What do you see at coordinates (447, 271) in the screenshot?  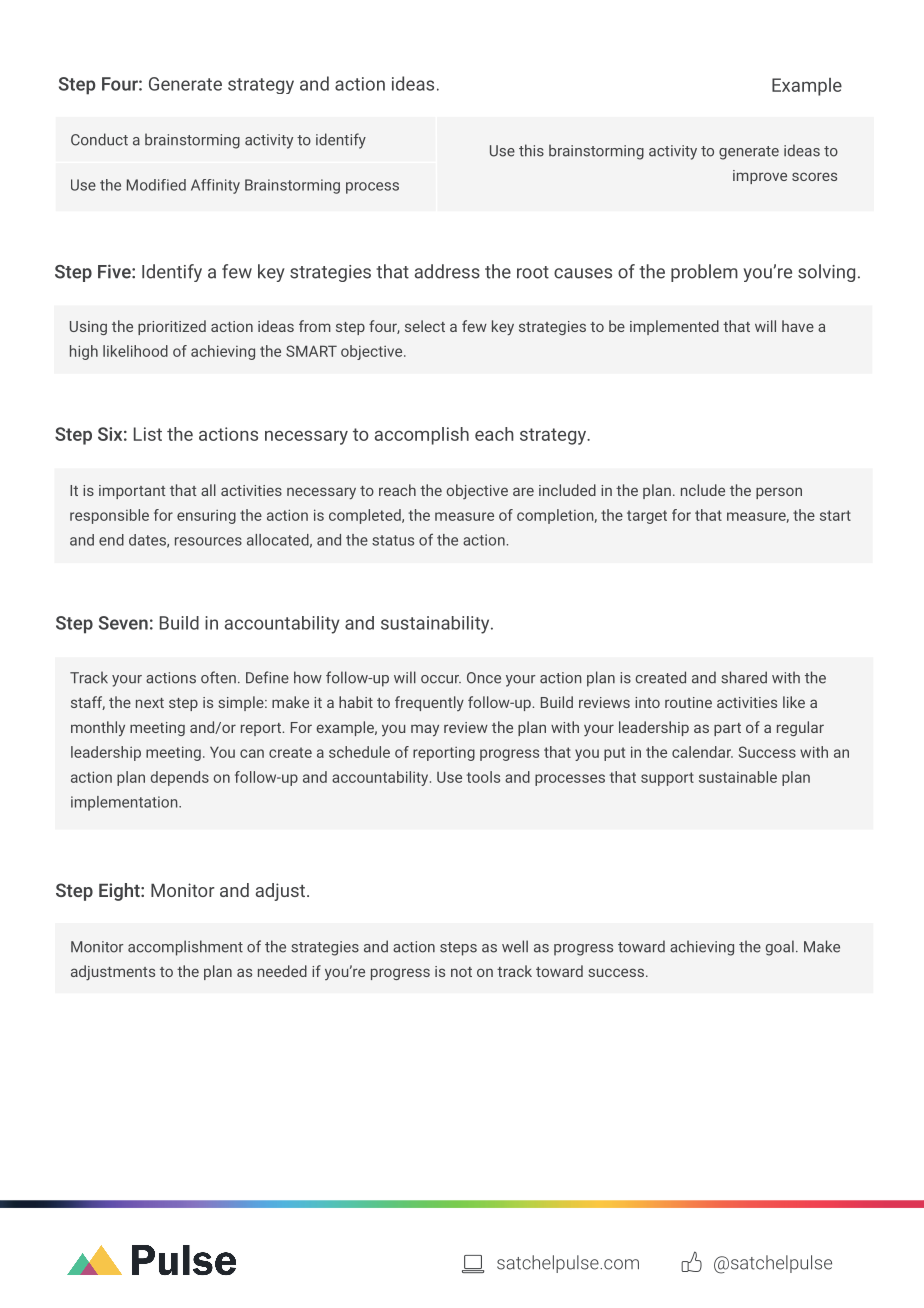 I see `address` at bounding box center [447, 271].
